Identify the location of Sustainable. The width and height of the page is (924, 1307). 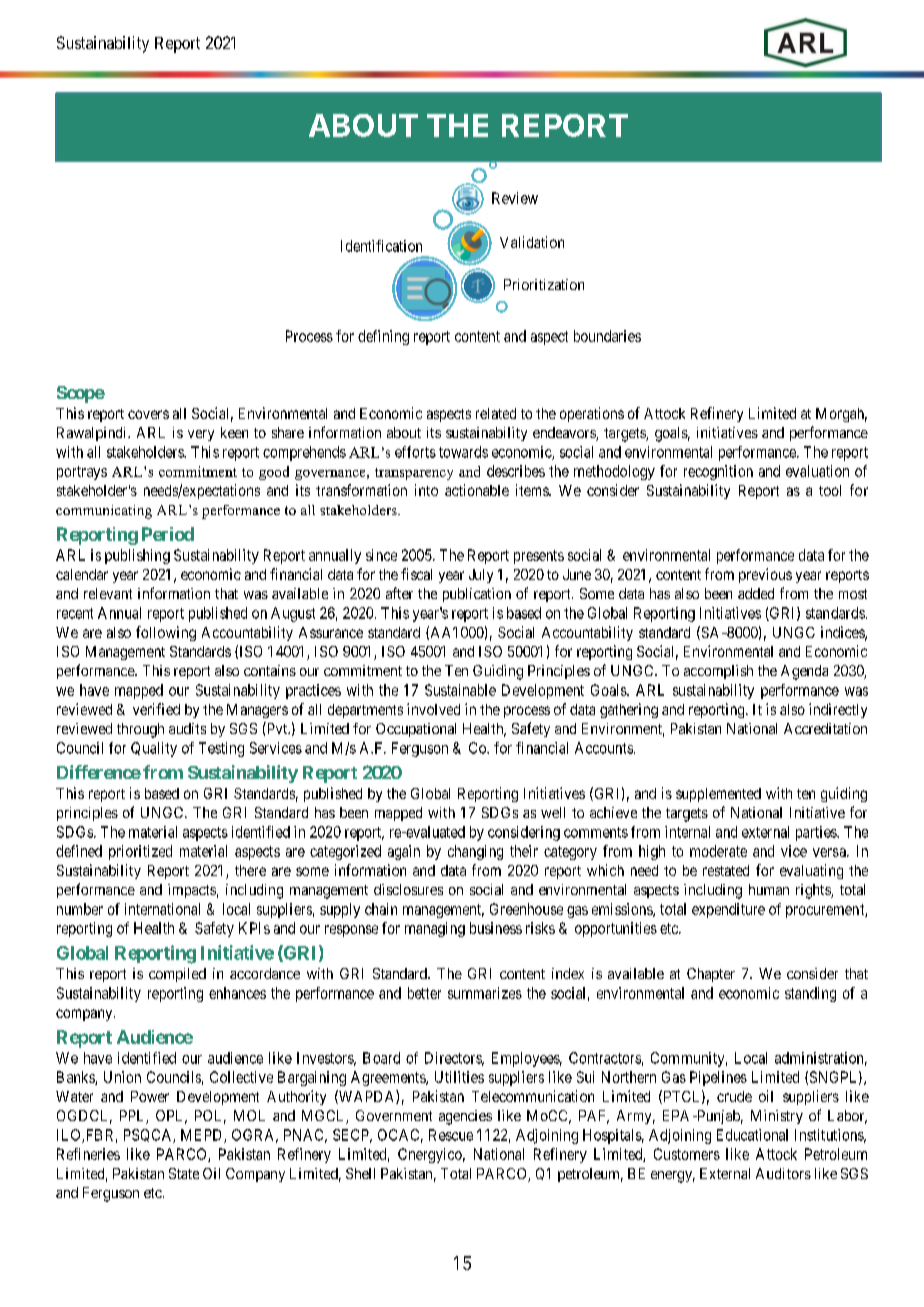
(460, 690).
